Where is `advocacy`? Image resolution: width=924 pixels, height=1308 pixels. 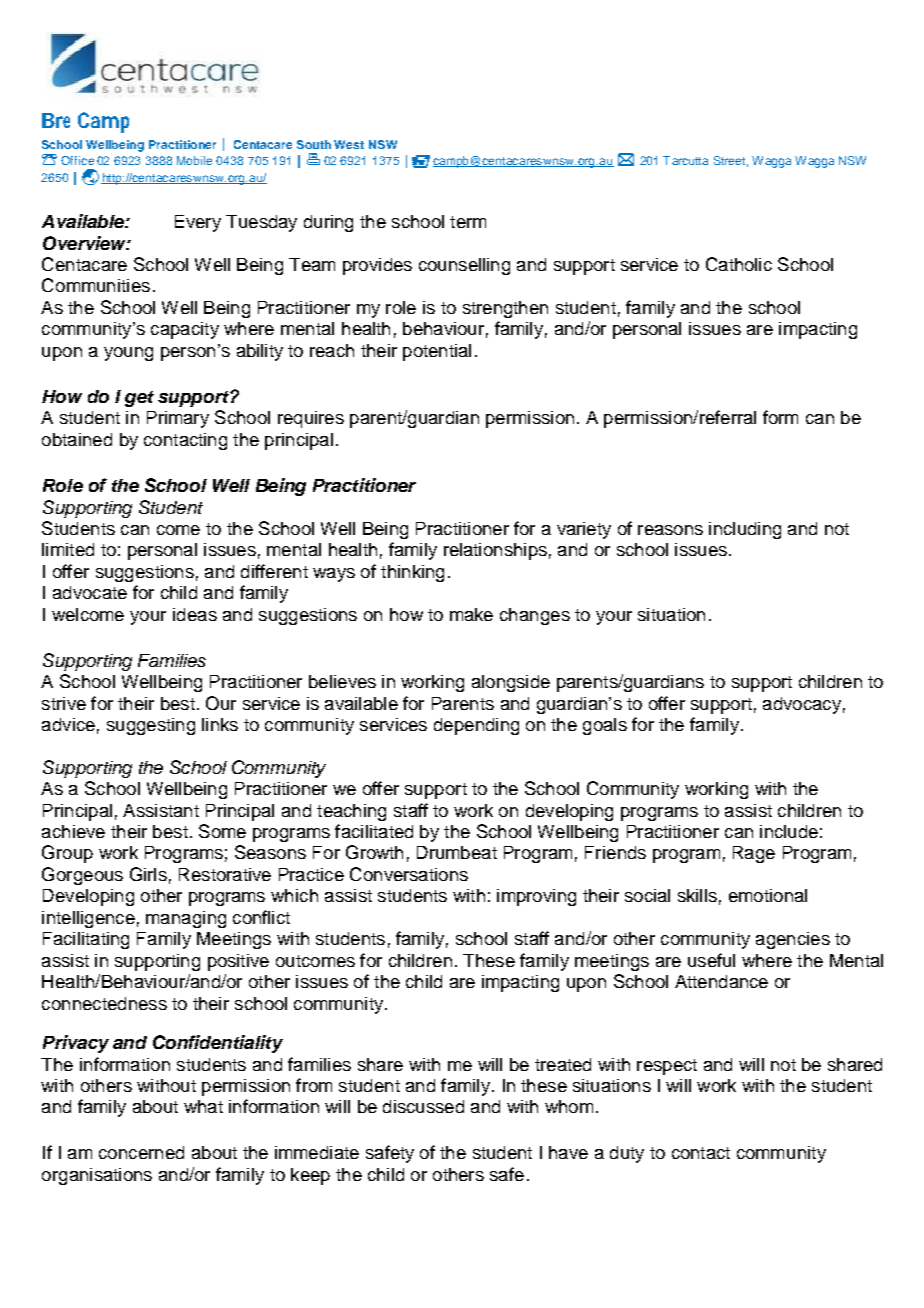
advocacy is located at coordinates (802, 705).
